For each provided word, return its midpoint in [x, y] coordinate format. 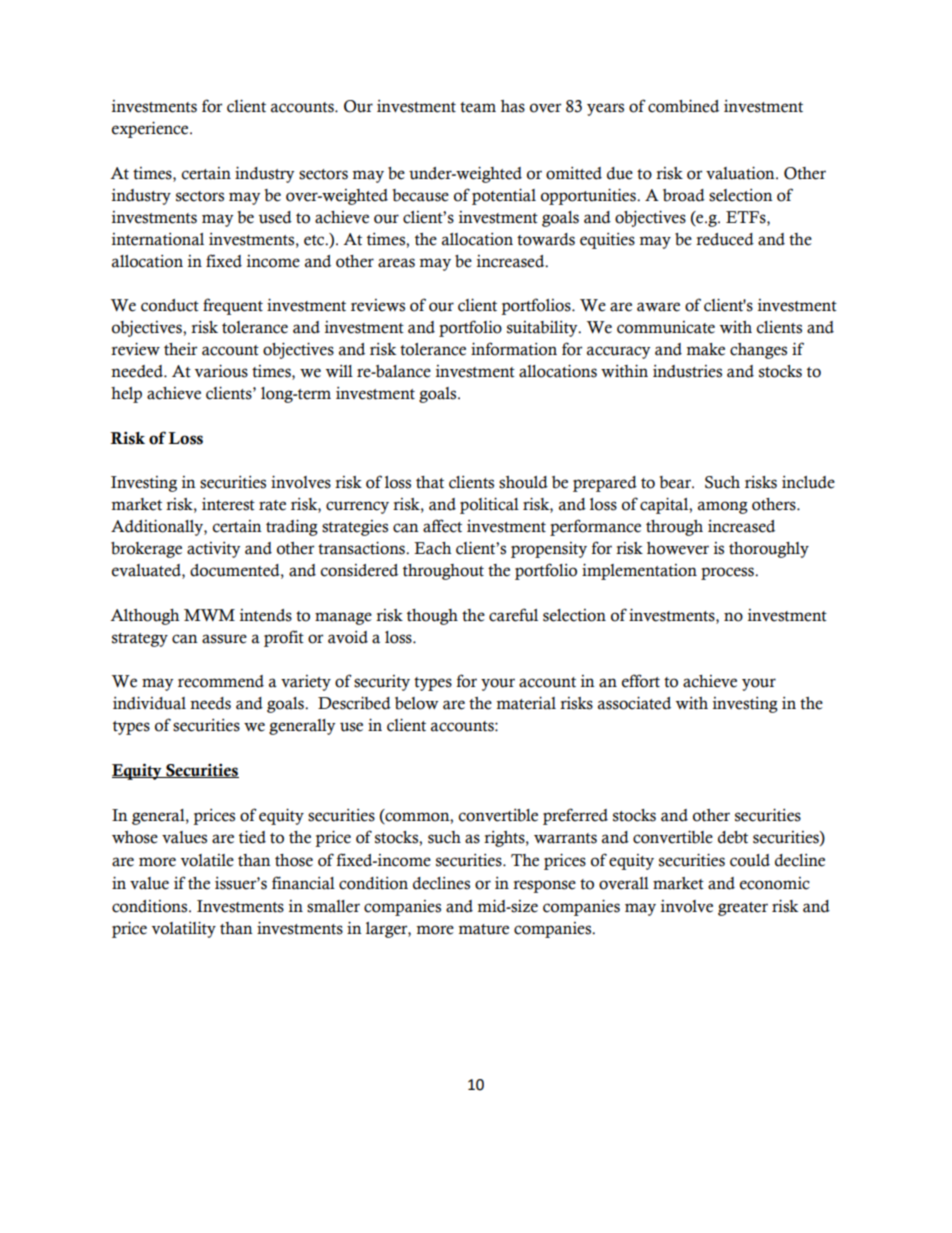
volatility [184, 929]
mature [483, 929]
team [478, 107]
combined [683, 106]
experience [151, 129]
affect [442, 526]
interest [228, 504]
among [723, 507]
